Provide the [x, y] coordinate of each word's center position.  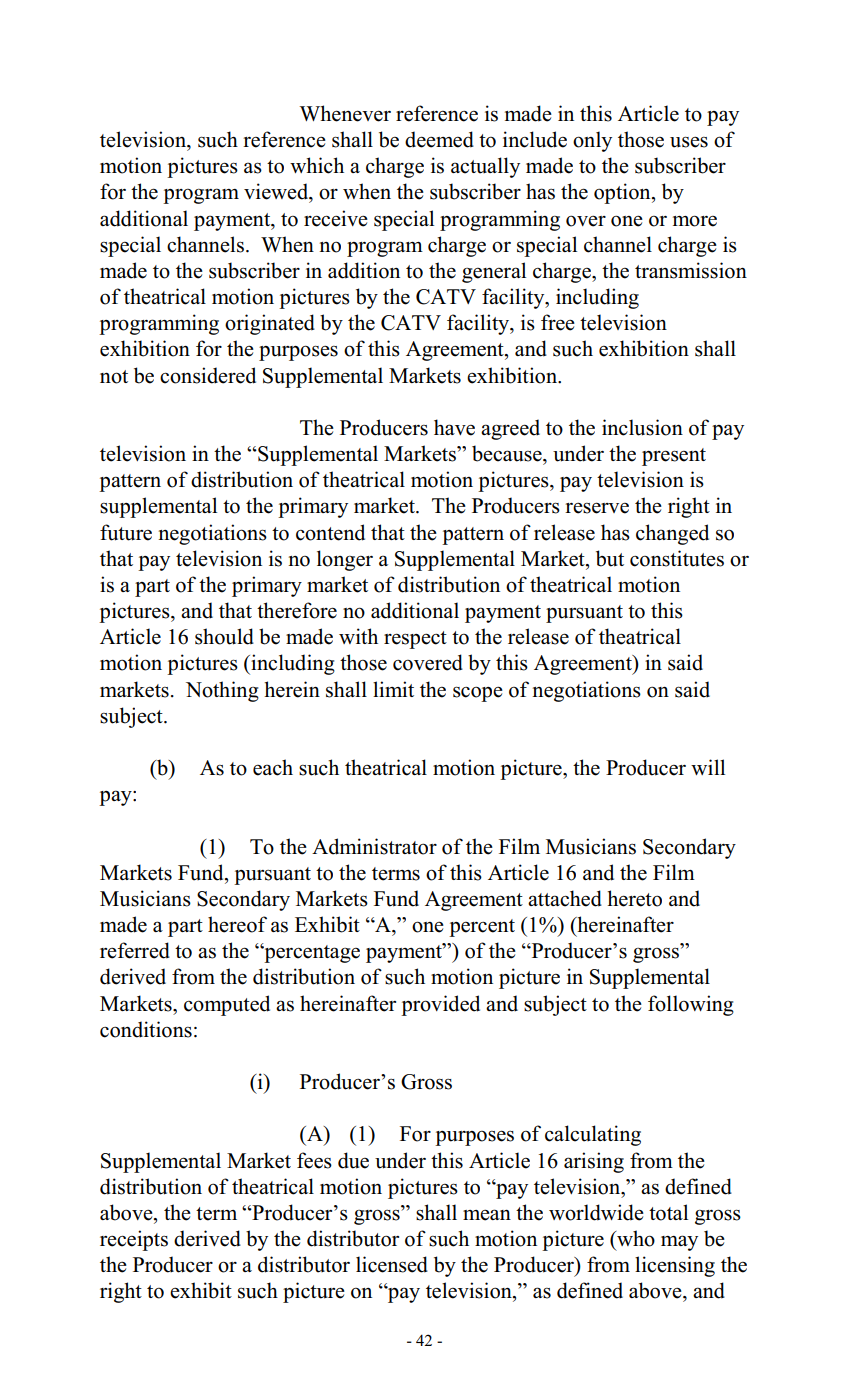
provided [440, 1005]
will [708, 767]
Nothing [222, 691]
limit [393, 689]
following [691, 1005]
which [317, 165]
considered [208, 375]
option [623, 193]
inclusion [642, 427]
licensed [392, 1264]
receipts [134, 1240]
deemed [439, 139]
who [635, 1238]
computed [227, 1005]
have [454, 427]
